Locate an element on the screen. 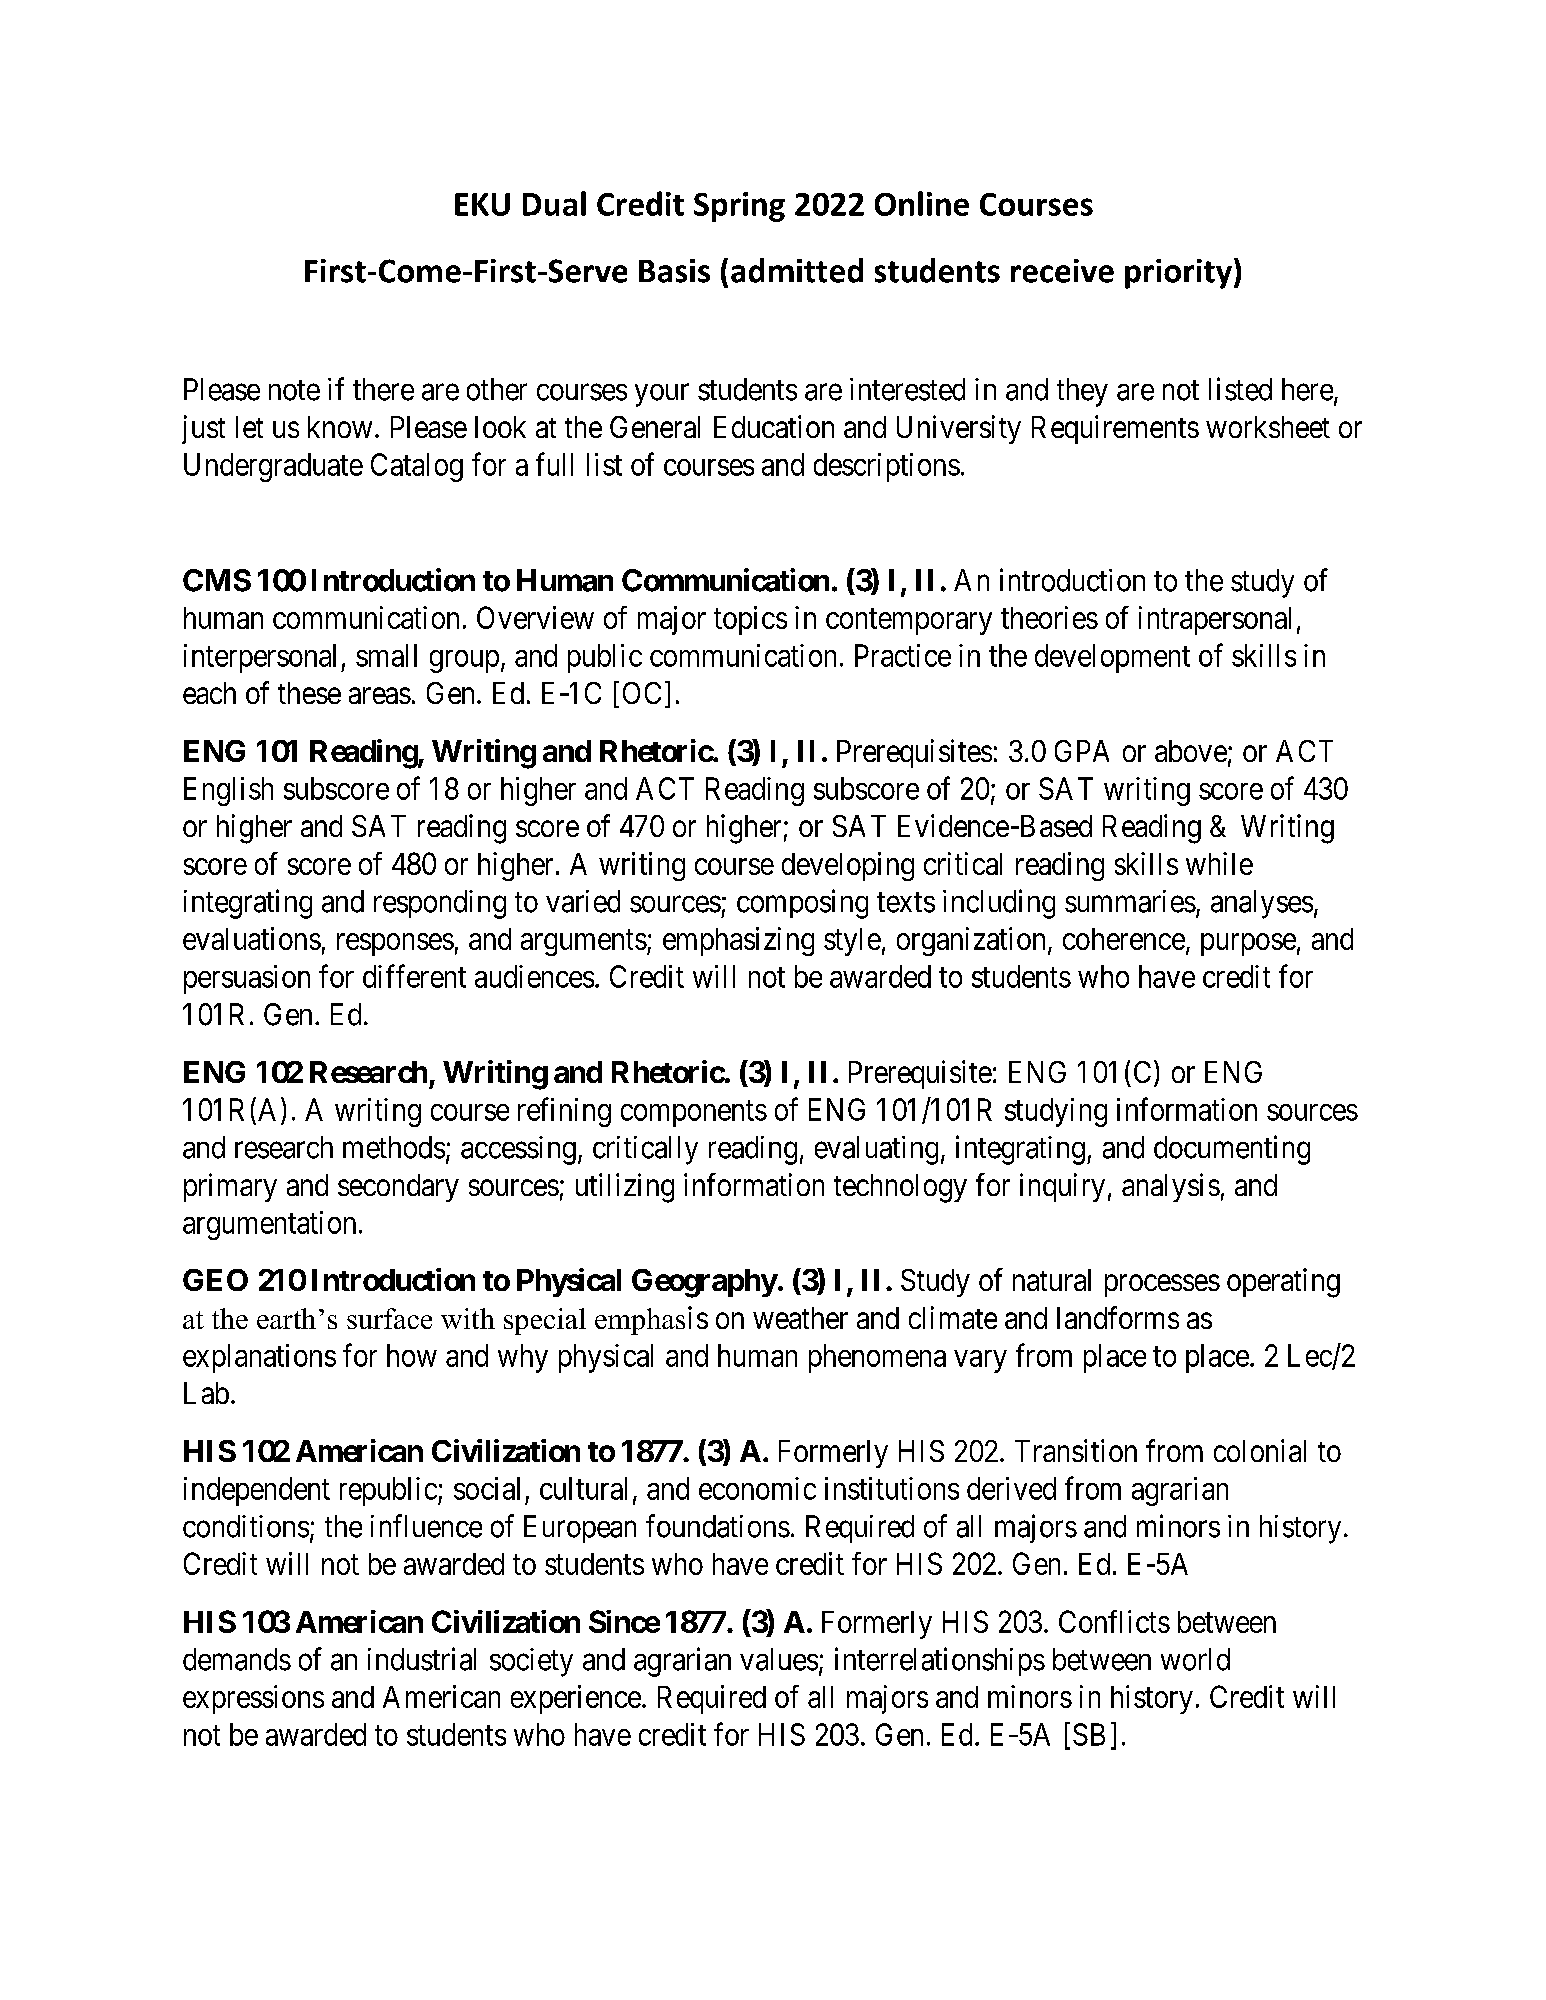 This screenshot has width=1546, height=2000. contemporary is located at coordinates (909, 622).
